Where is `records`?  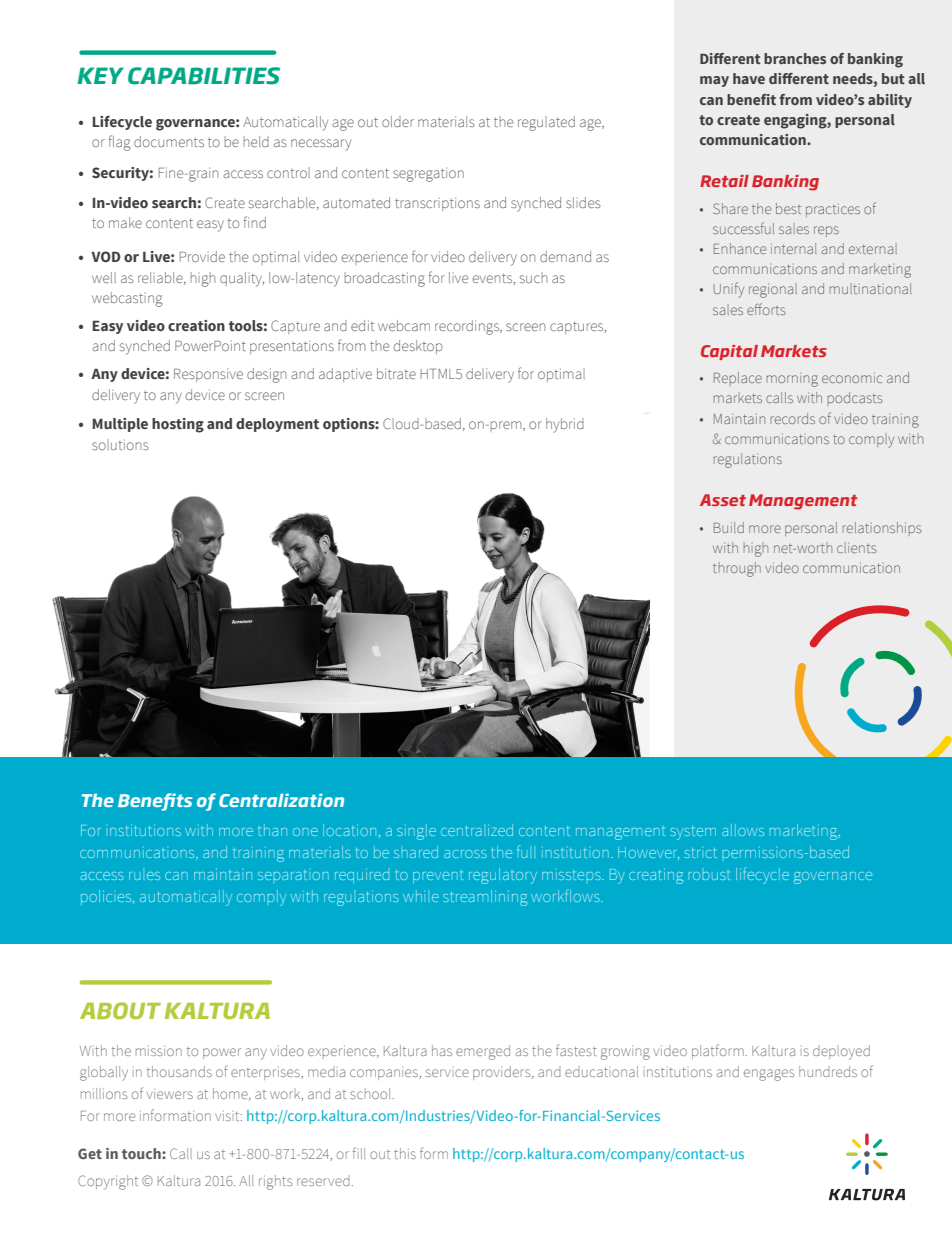 records is located at coordinates (793, 418).
